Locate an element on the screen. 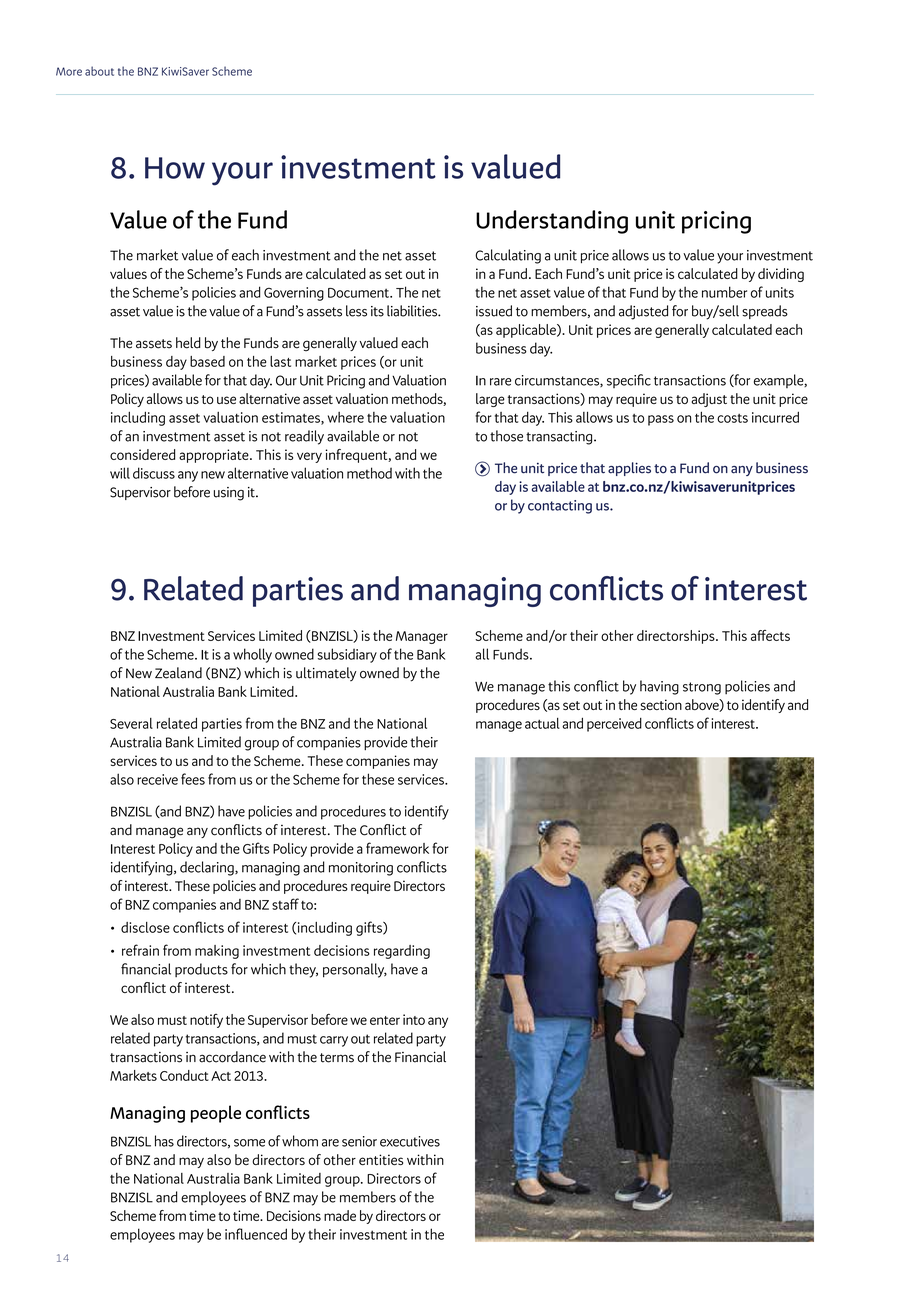 This screenshot has width=924, height=1308. strong is located at coordinates (702, 688).
